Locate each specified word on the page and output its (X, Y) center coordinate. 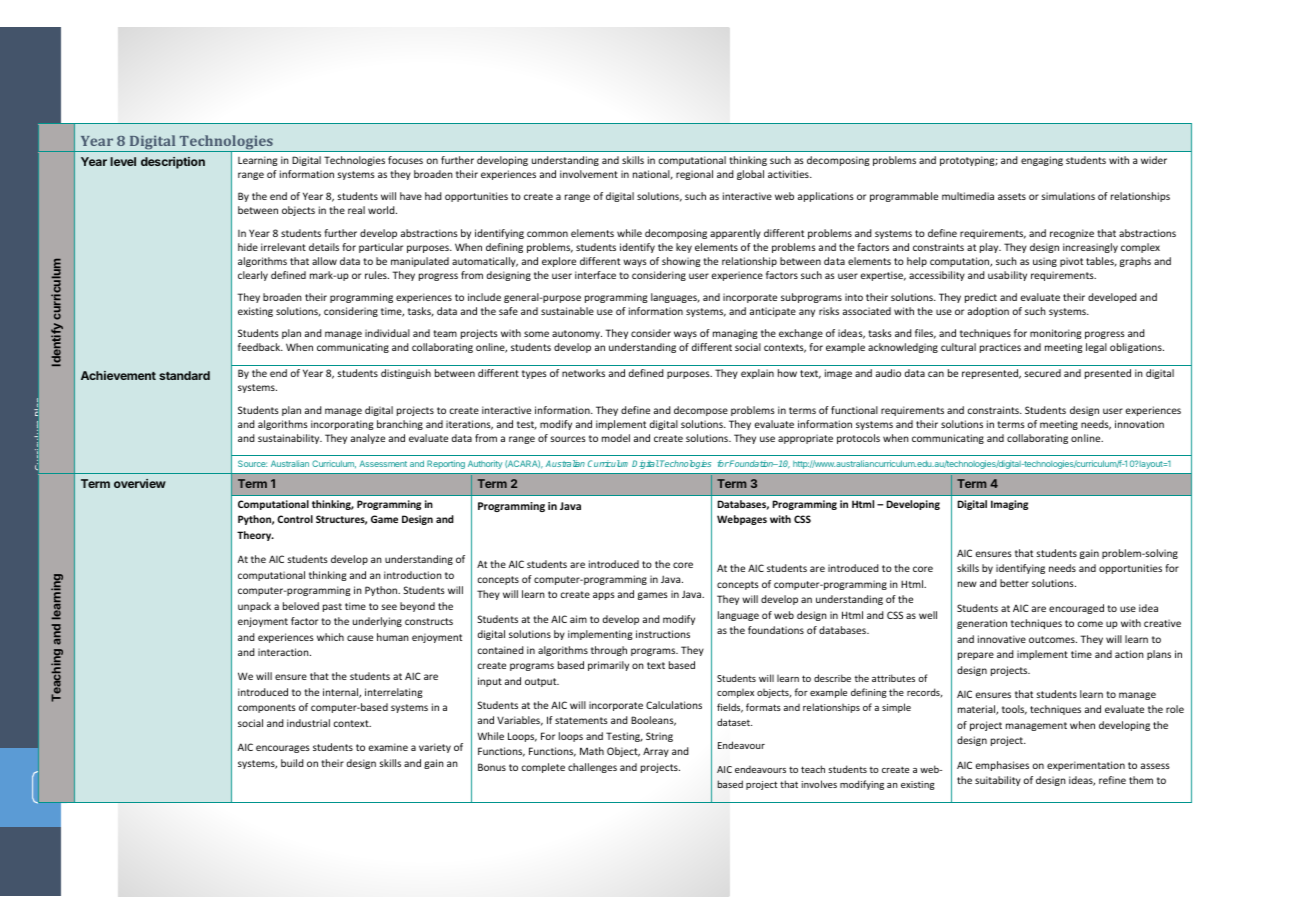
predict (981, 298)
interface (595, 275)
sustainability (290, 439)
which (330, 637)
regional (694, 175)
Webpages (742, 520)
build (292, 763)
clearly (253, 276)
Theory (255, 536)
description (173, 163)
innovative (1002, 639)
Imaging (1009, 505)
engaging (1042, 161)
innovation (1139, 424)
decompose (701, 411)
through (609, 651)
